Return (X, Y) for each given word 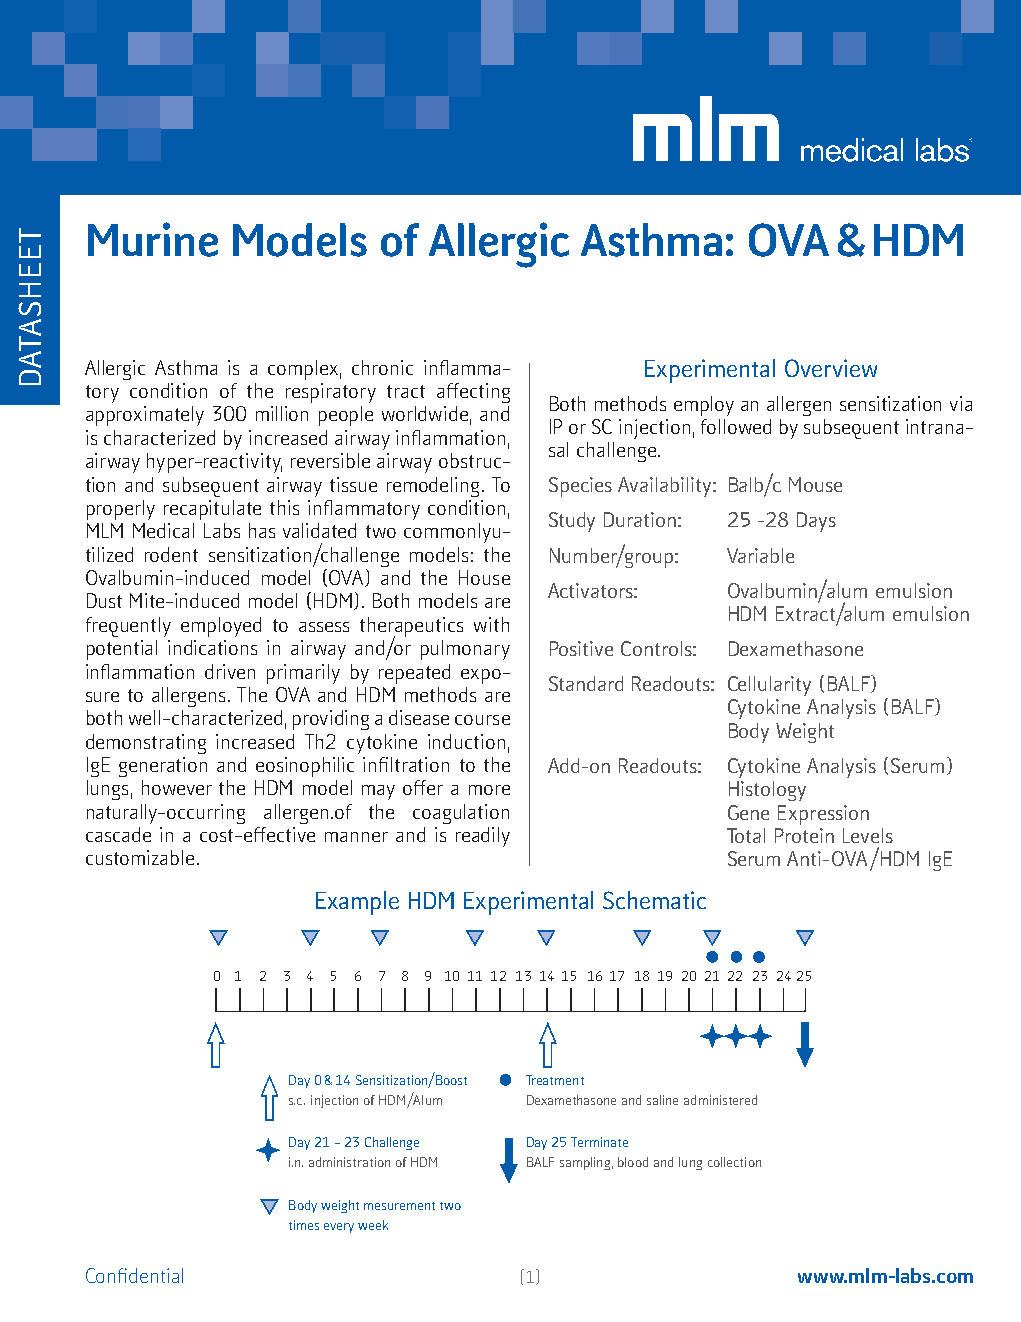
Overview (831, 368)
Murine (153, 239)
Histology (767, 791)
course (482, 720)
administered (720, 1100)
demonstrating (146, 744)
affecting (473, 393)
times (304, 1225)
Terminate (599, 1142)
